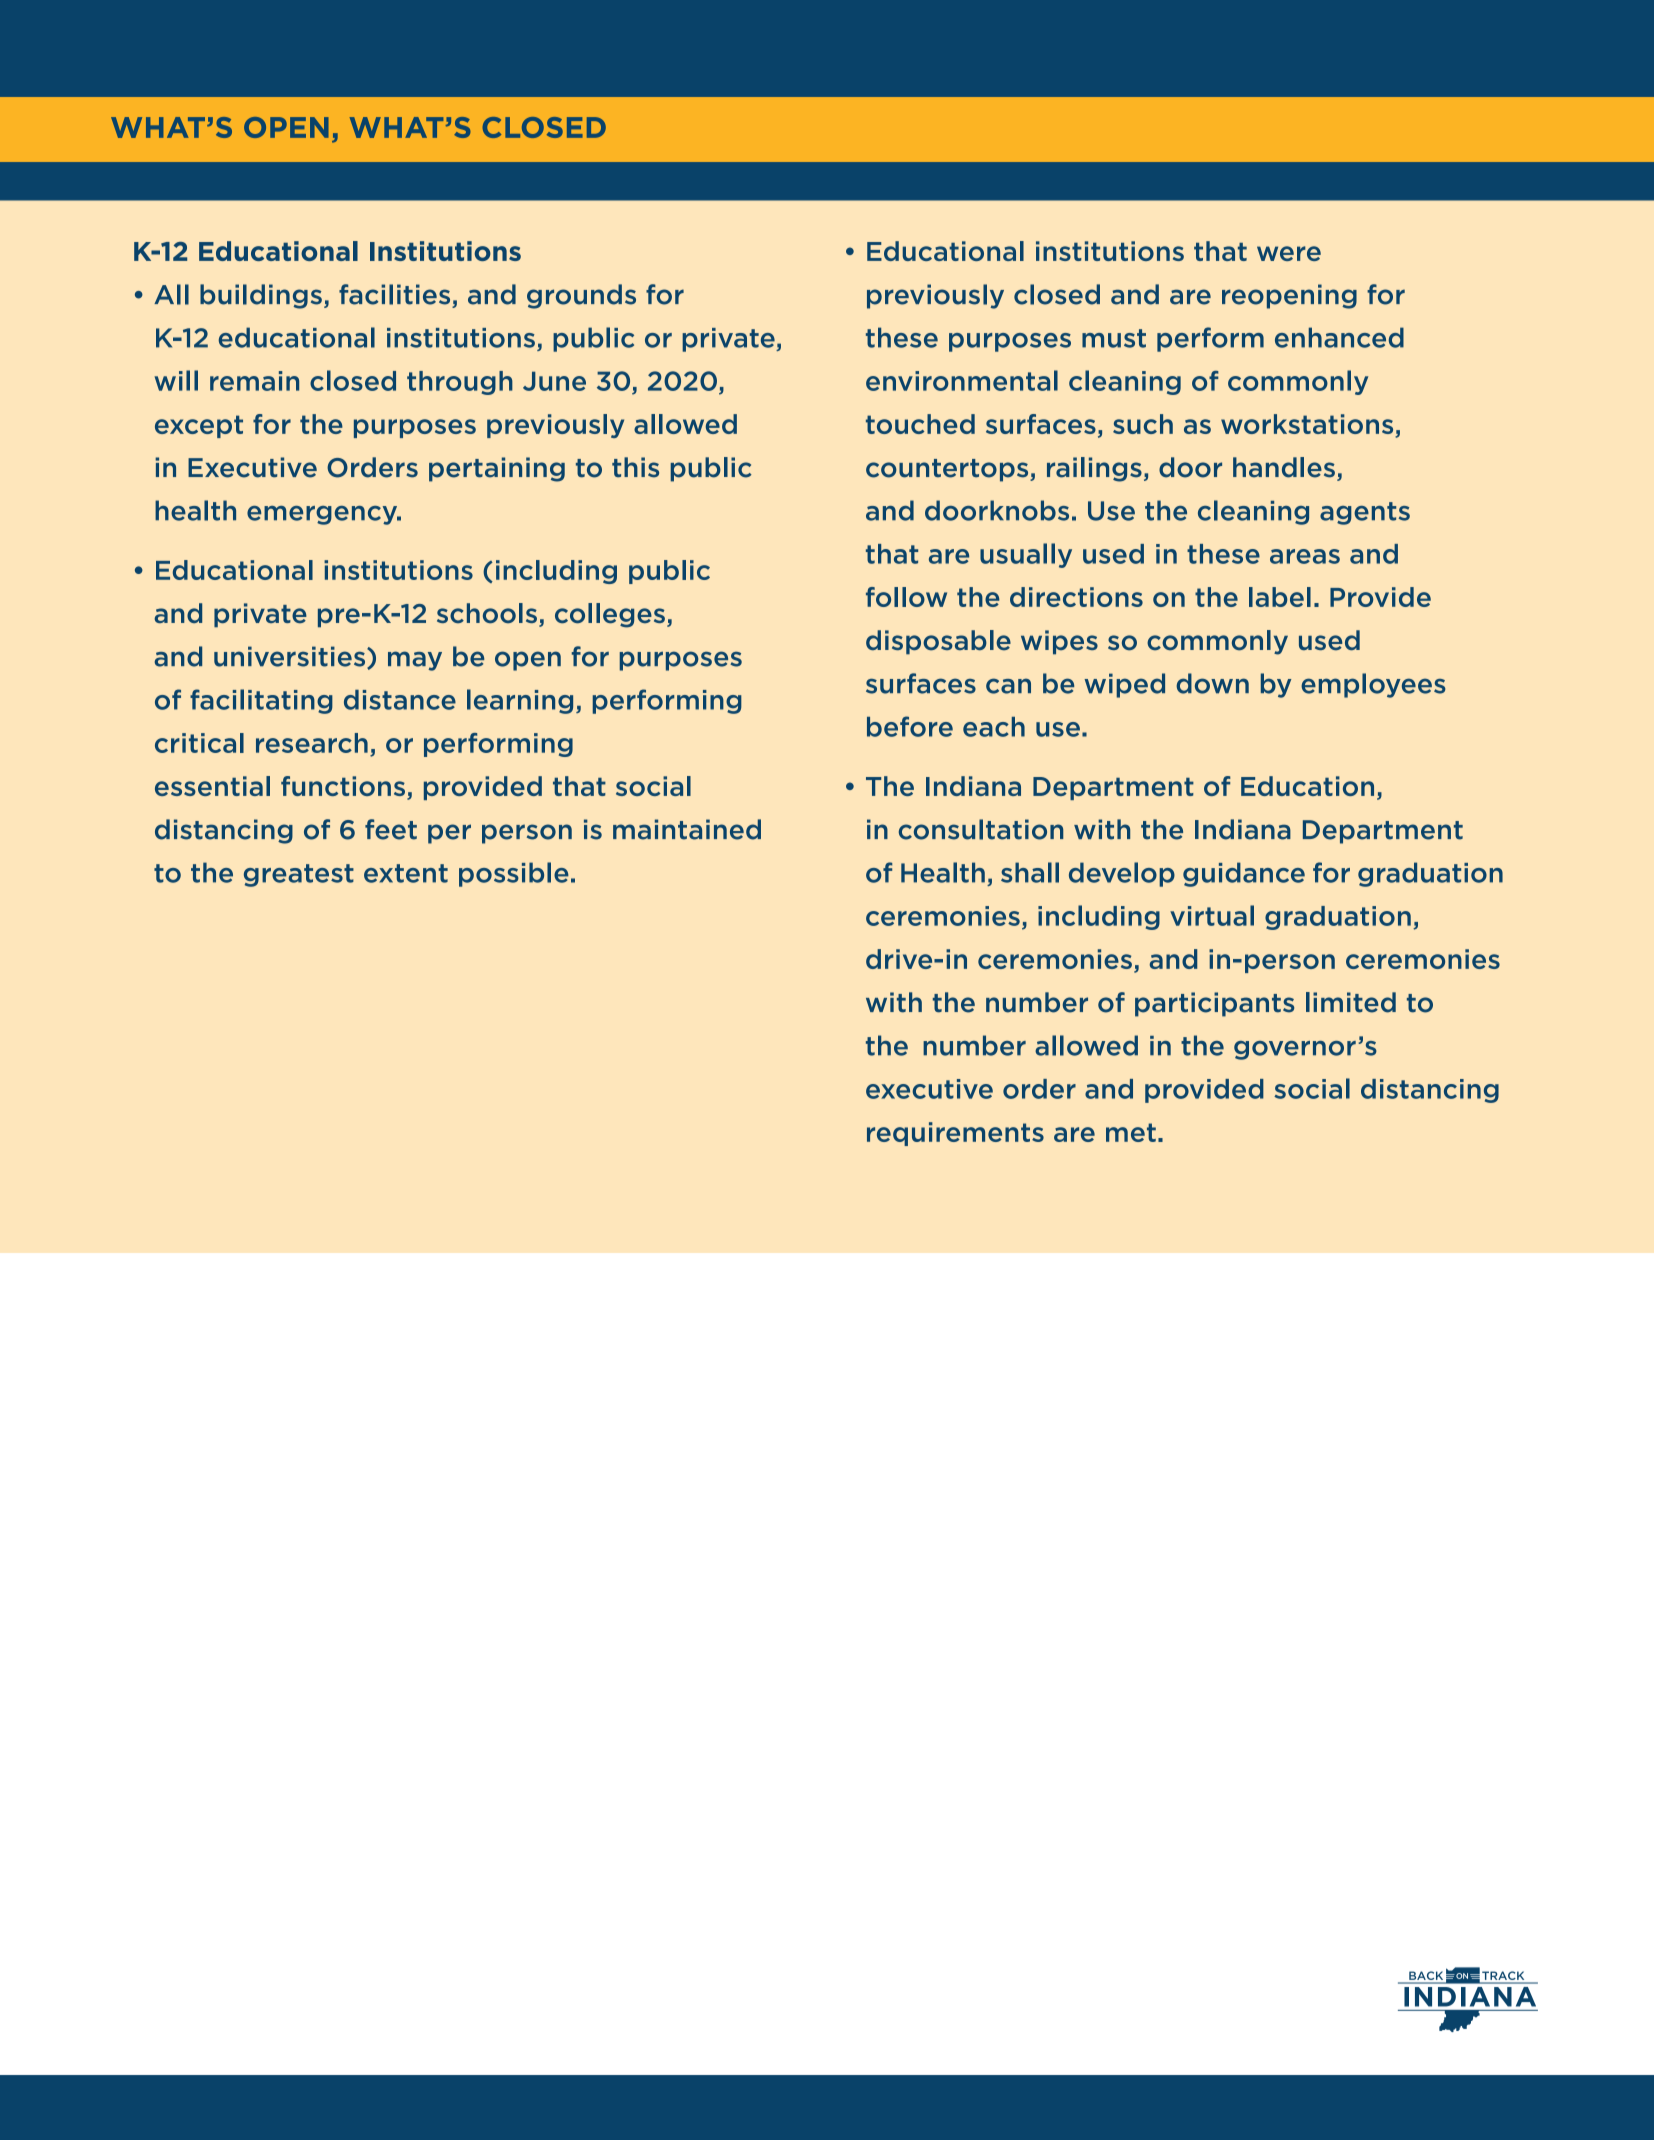  I want to click on greatest, so click(299, 875).
